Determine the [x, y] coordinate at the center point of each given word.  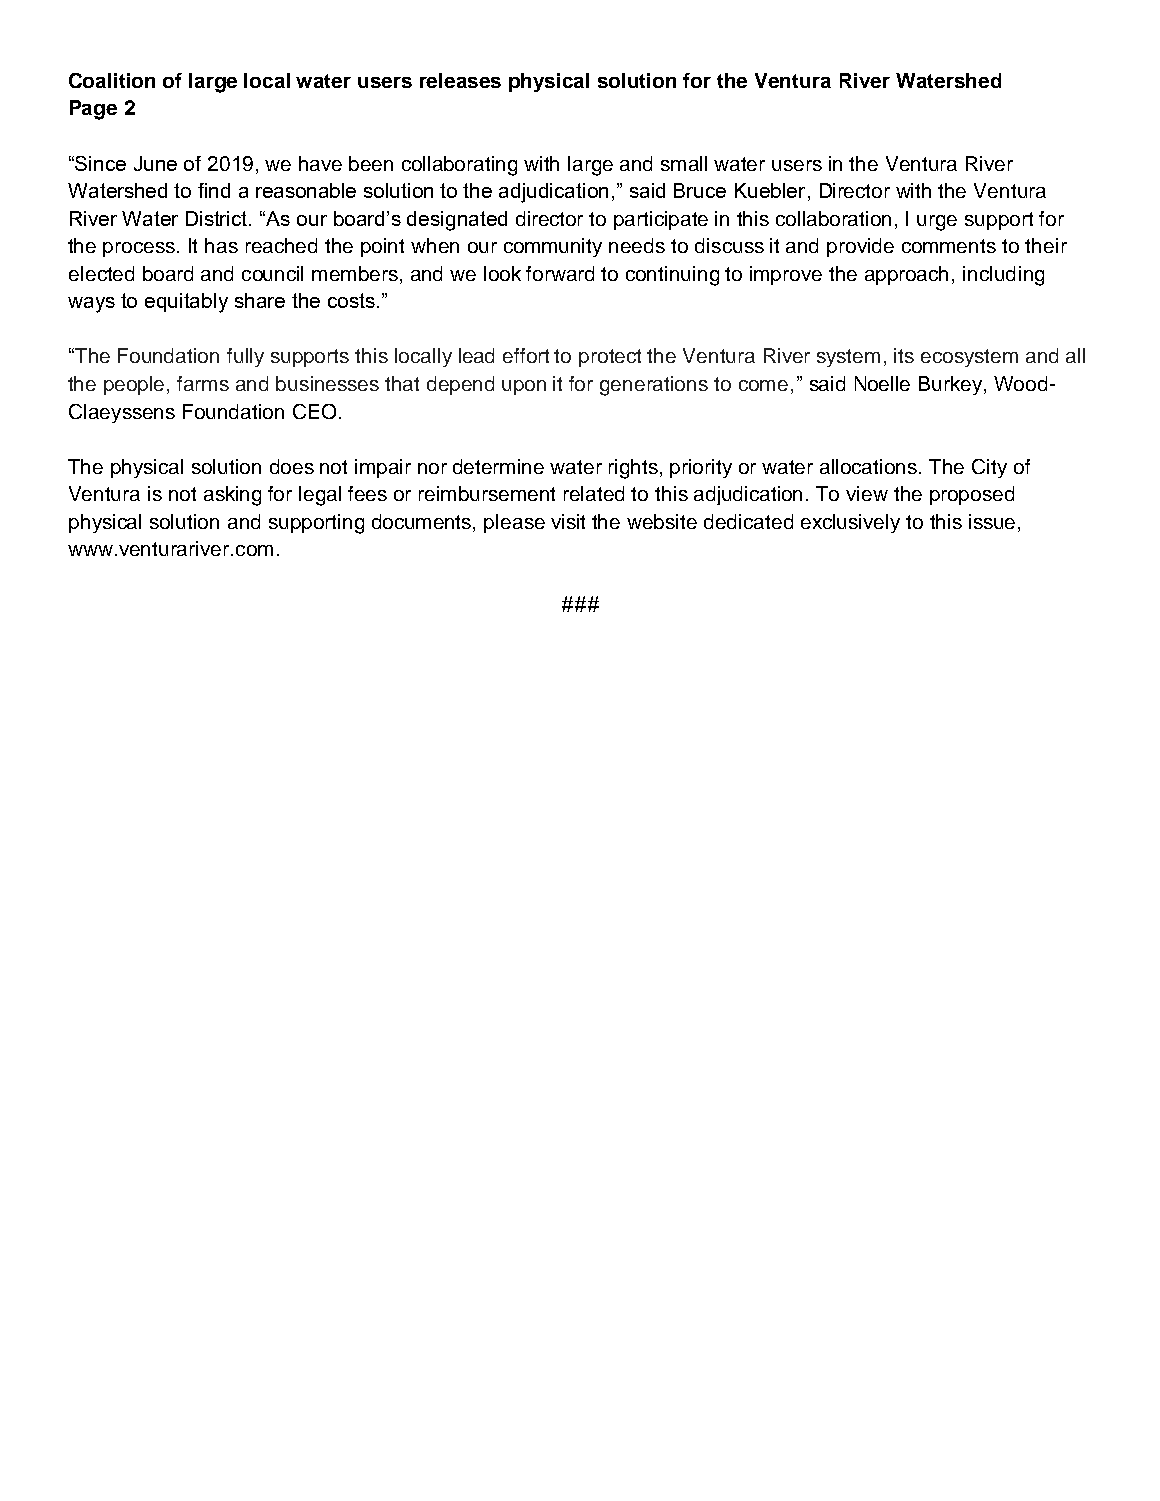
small [684, 163]
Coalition [112, 80]
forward [560, 273]
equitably [186, 303]
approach [906, 275]
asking [232, 496]
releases [460, 80]
